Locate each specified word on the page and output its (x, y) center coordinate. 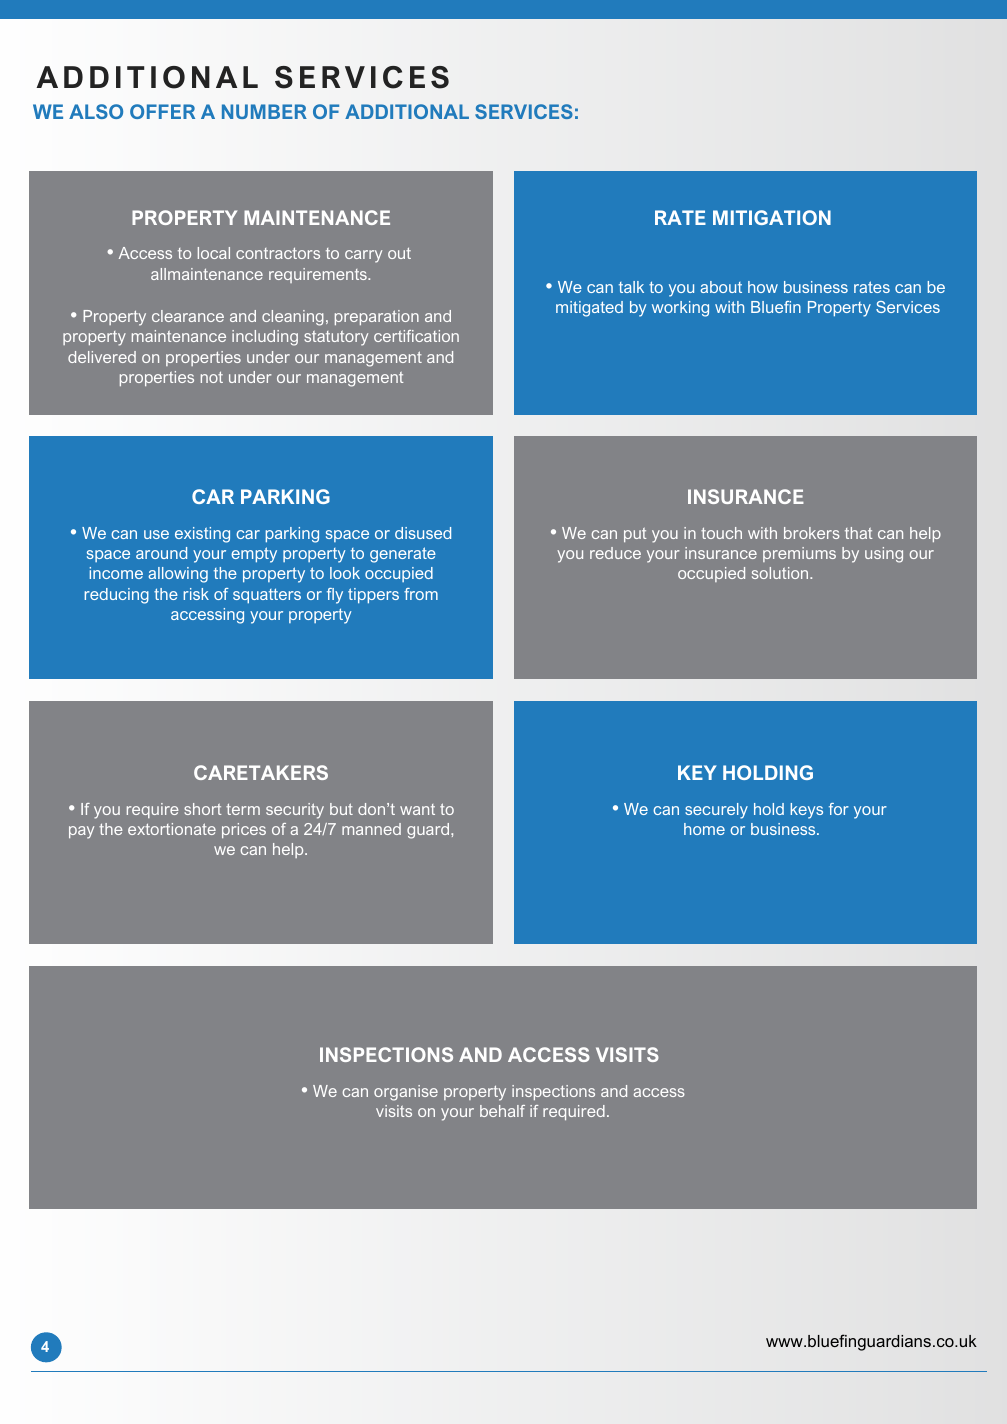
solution (781, 573)
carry (363, 256)
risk (196, 594)
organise (406, 1093)
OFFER (162, 111)
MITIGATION (772, 217)
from (421, 594)
